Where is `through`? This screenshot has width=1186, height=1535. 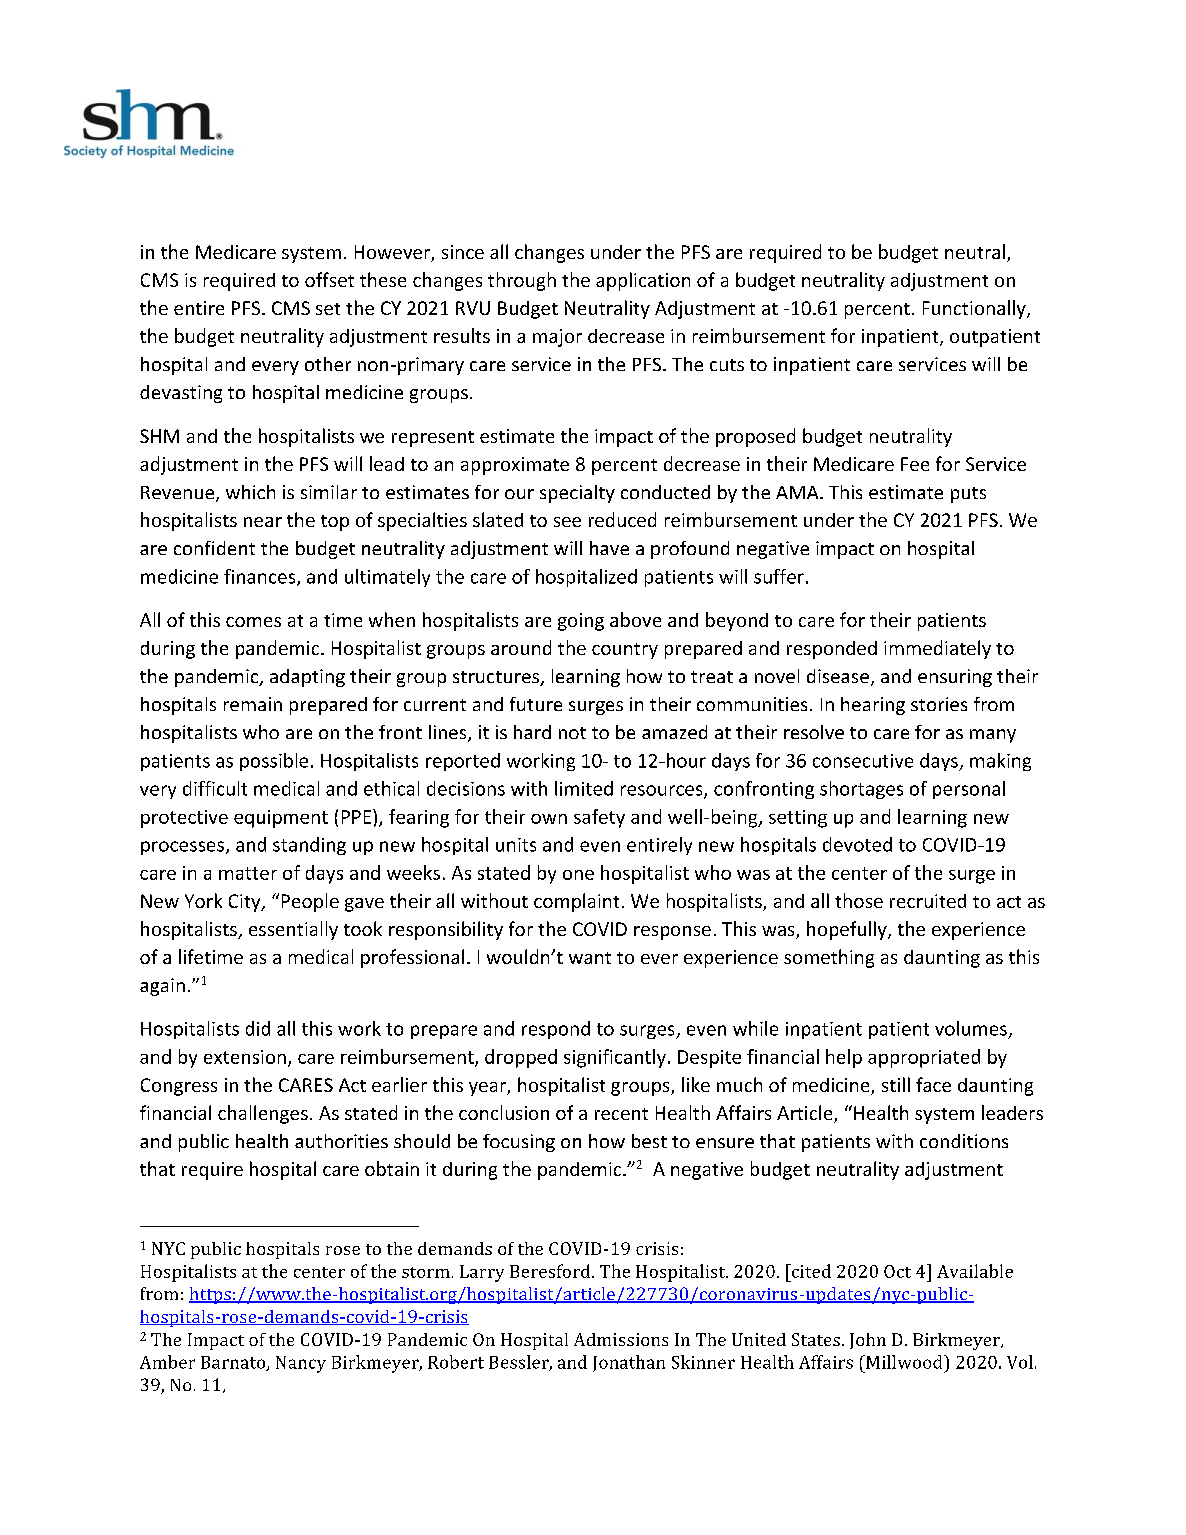
through is located at coordinates (522, 281).
